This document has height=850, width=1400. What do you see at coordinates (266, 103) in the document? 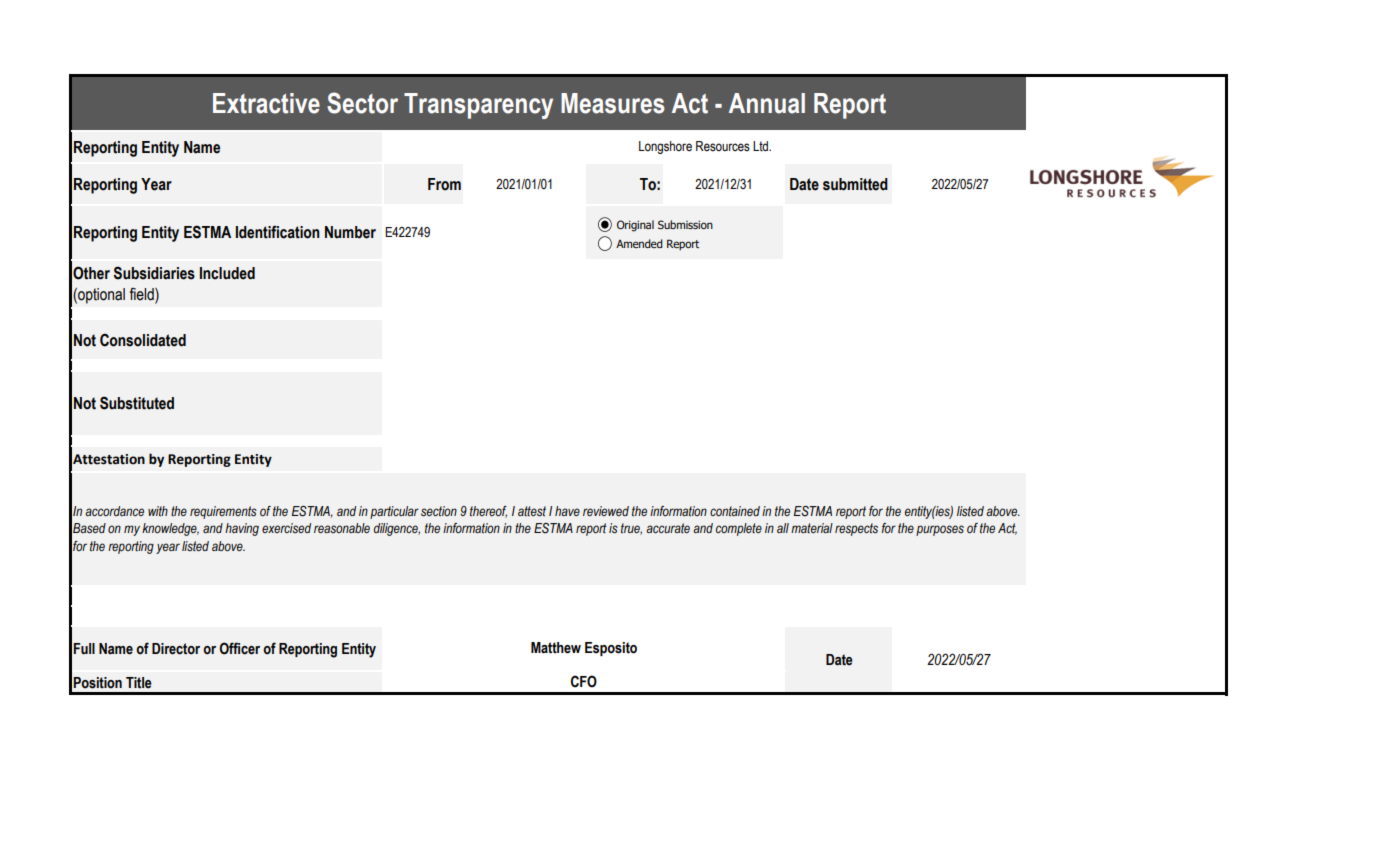
I see `Extractive` at bounding box center [266, 103].
